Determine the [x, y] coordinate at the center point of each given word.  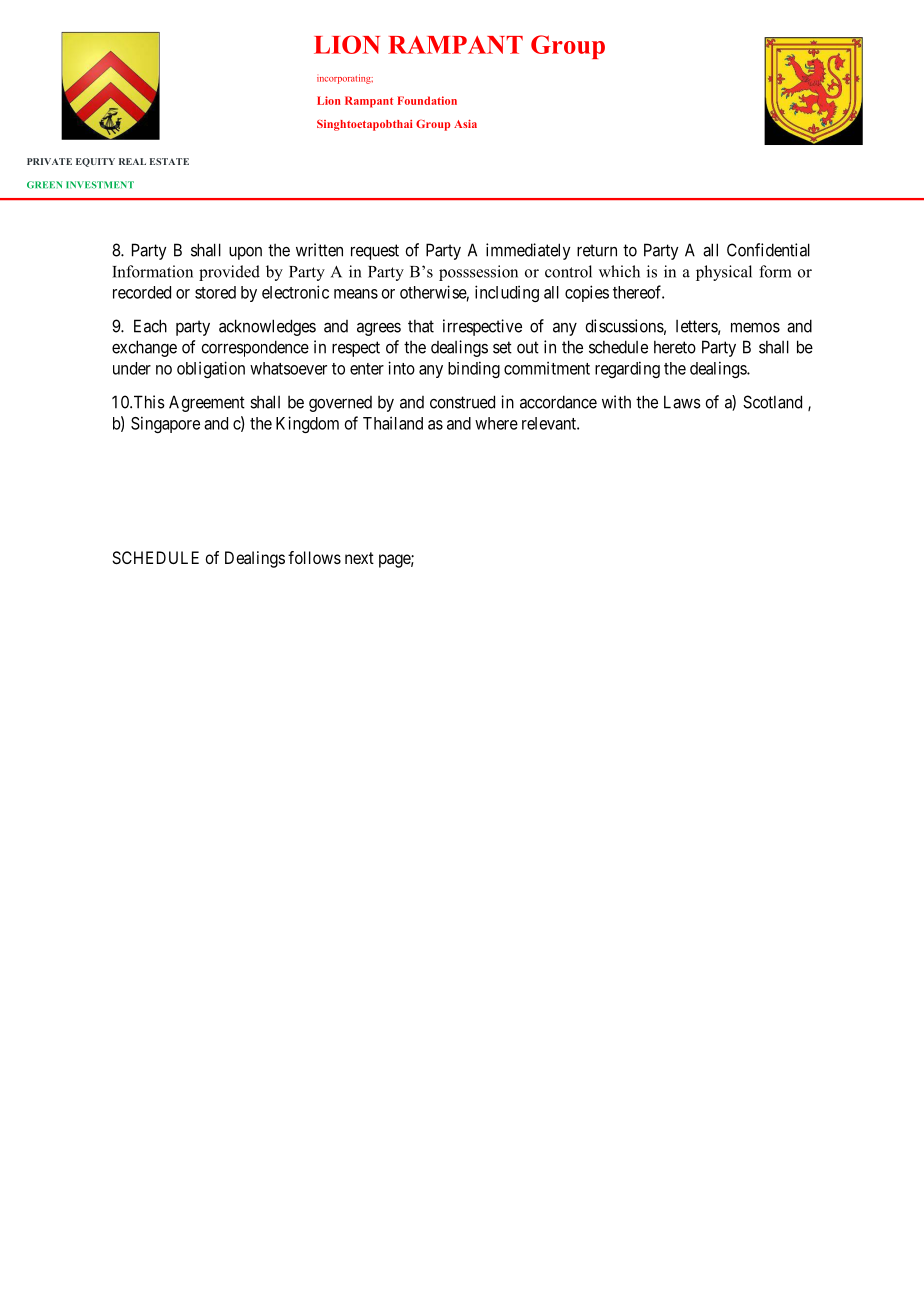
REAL [132, 161]
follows [314, 557]
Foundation [427, 100]
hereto [675, 347]
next [359, 558]
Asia [465, 124]
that [421, 326]
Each [150, 326]
